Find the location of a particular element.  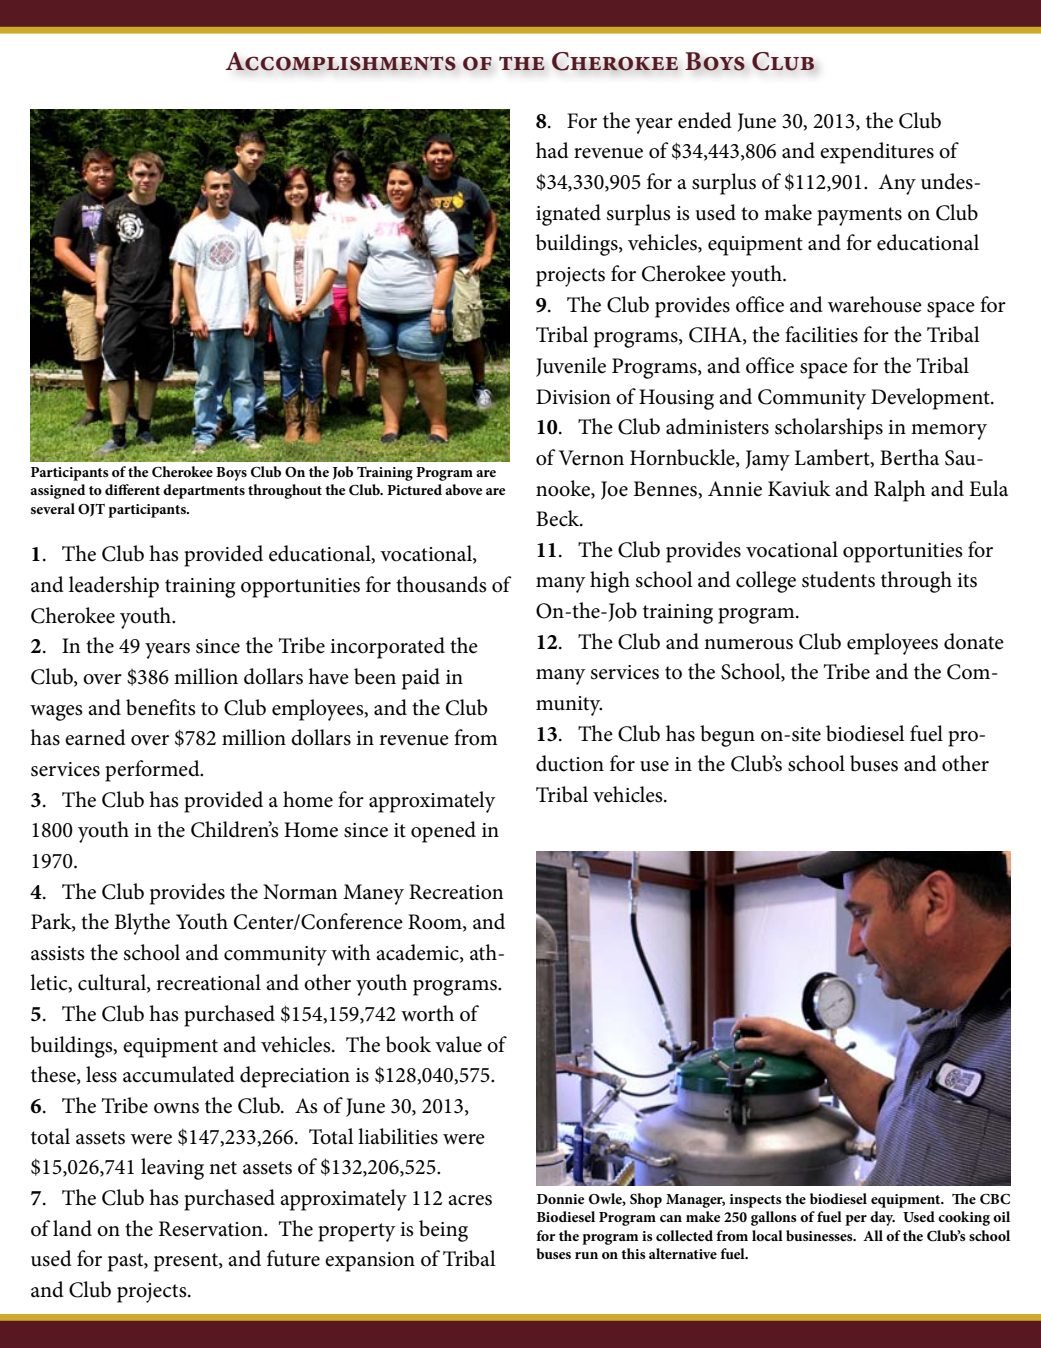

expenditures is located at coordinates (877, 153).
